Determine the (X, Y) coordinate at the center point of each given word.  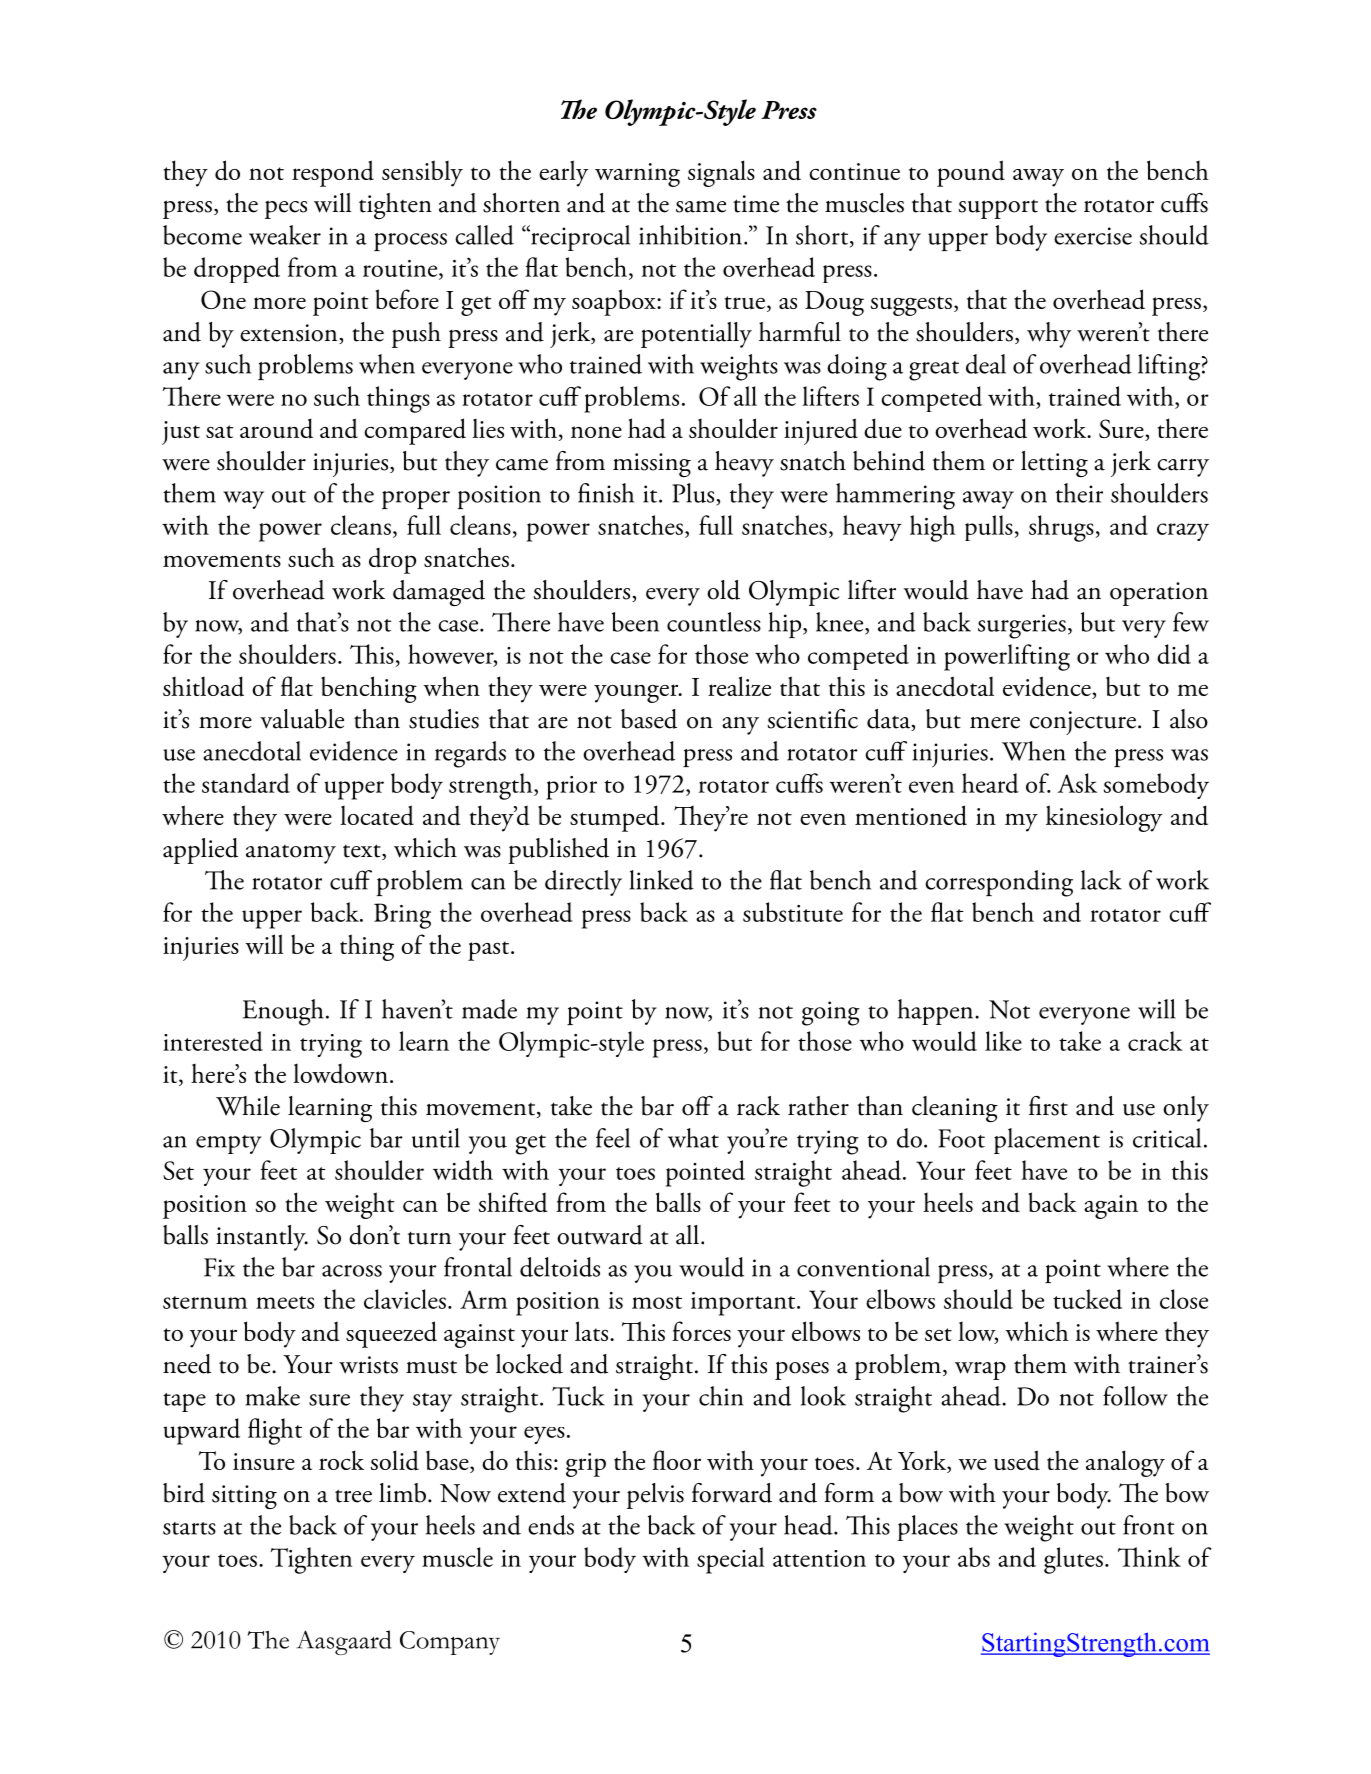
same (701, 207)
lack (1101, 880)
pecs (286, 209)
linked (661, 880)
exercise (1093, 236)
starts (189, 1528)
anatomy (291, 854)
